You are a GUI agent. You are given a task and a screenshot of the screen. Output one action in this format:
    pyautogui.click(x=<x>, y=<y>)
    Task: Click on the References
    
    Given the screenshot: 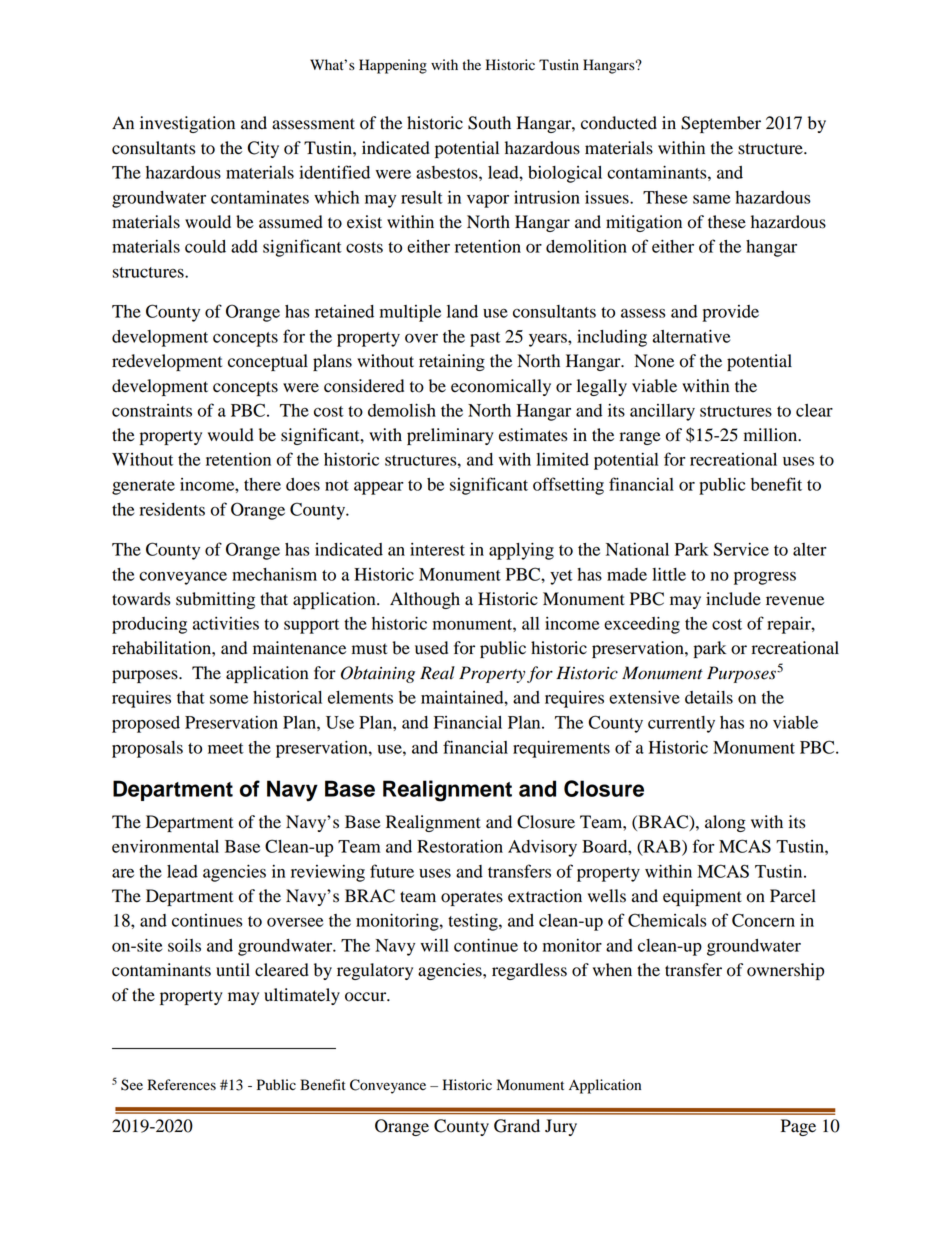 What is the action you would take?
    pyautogui.click(x=182, y=1085)
